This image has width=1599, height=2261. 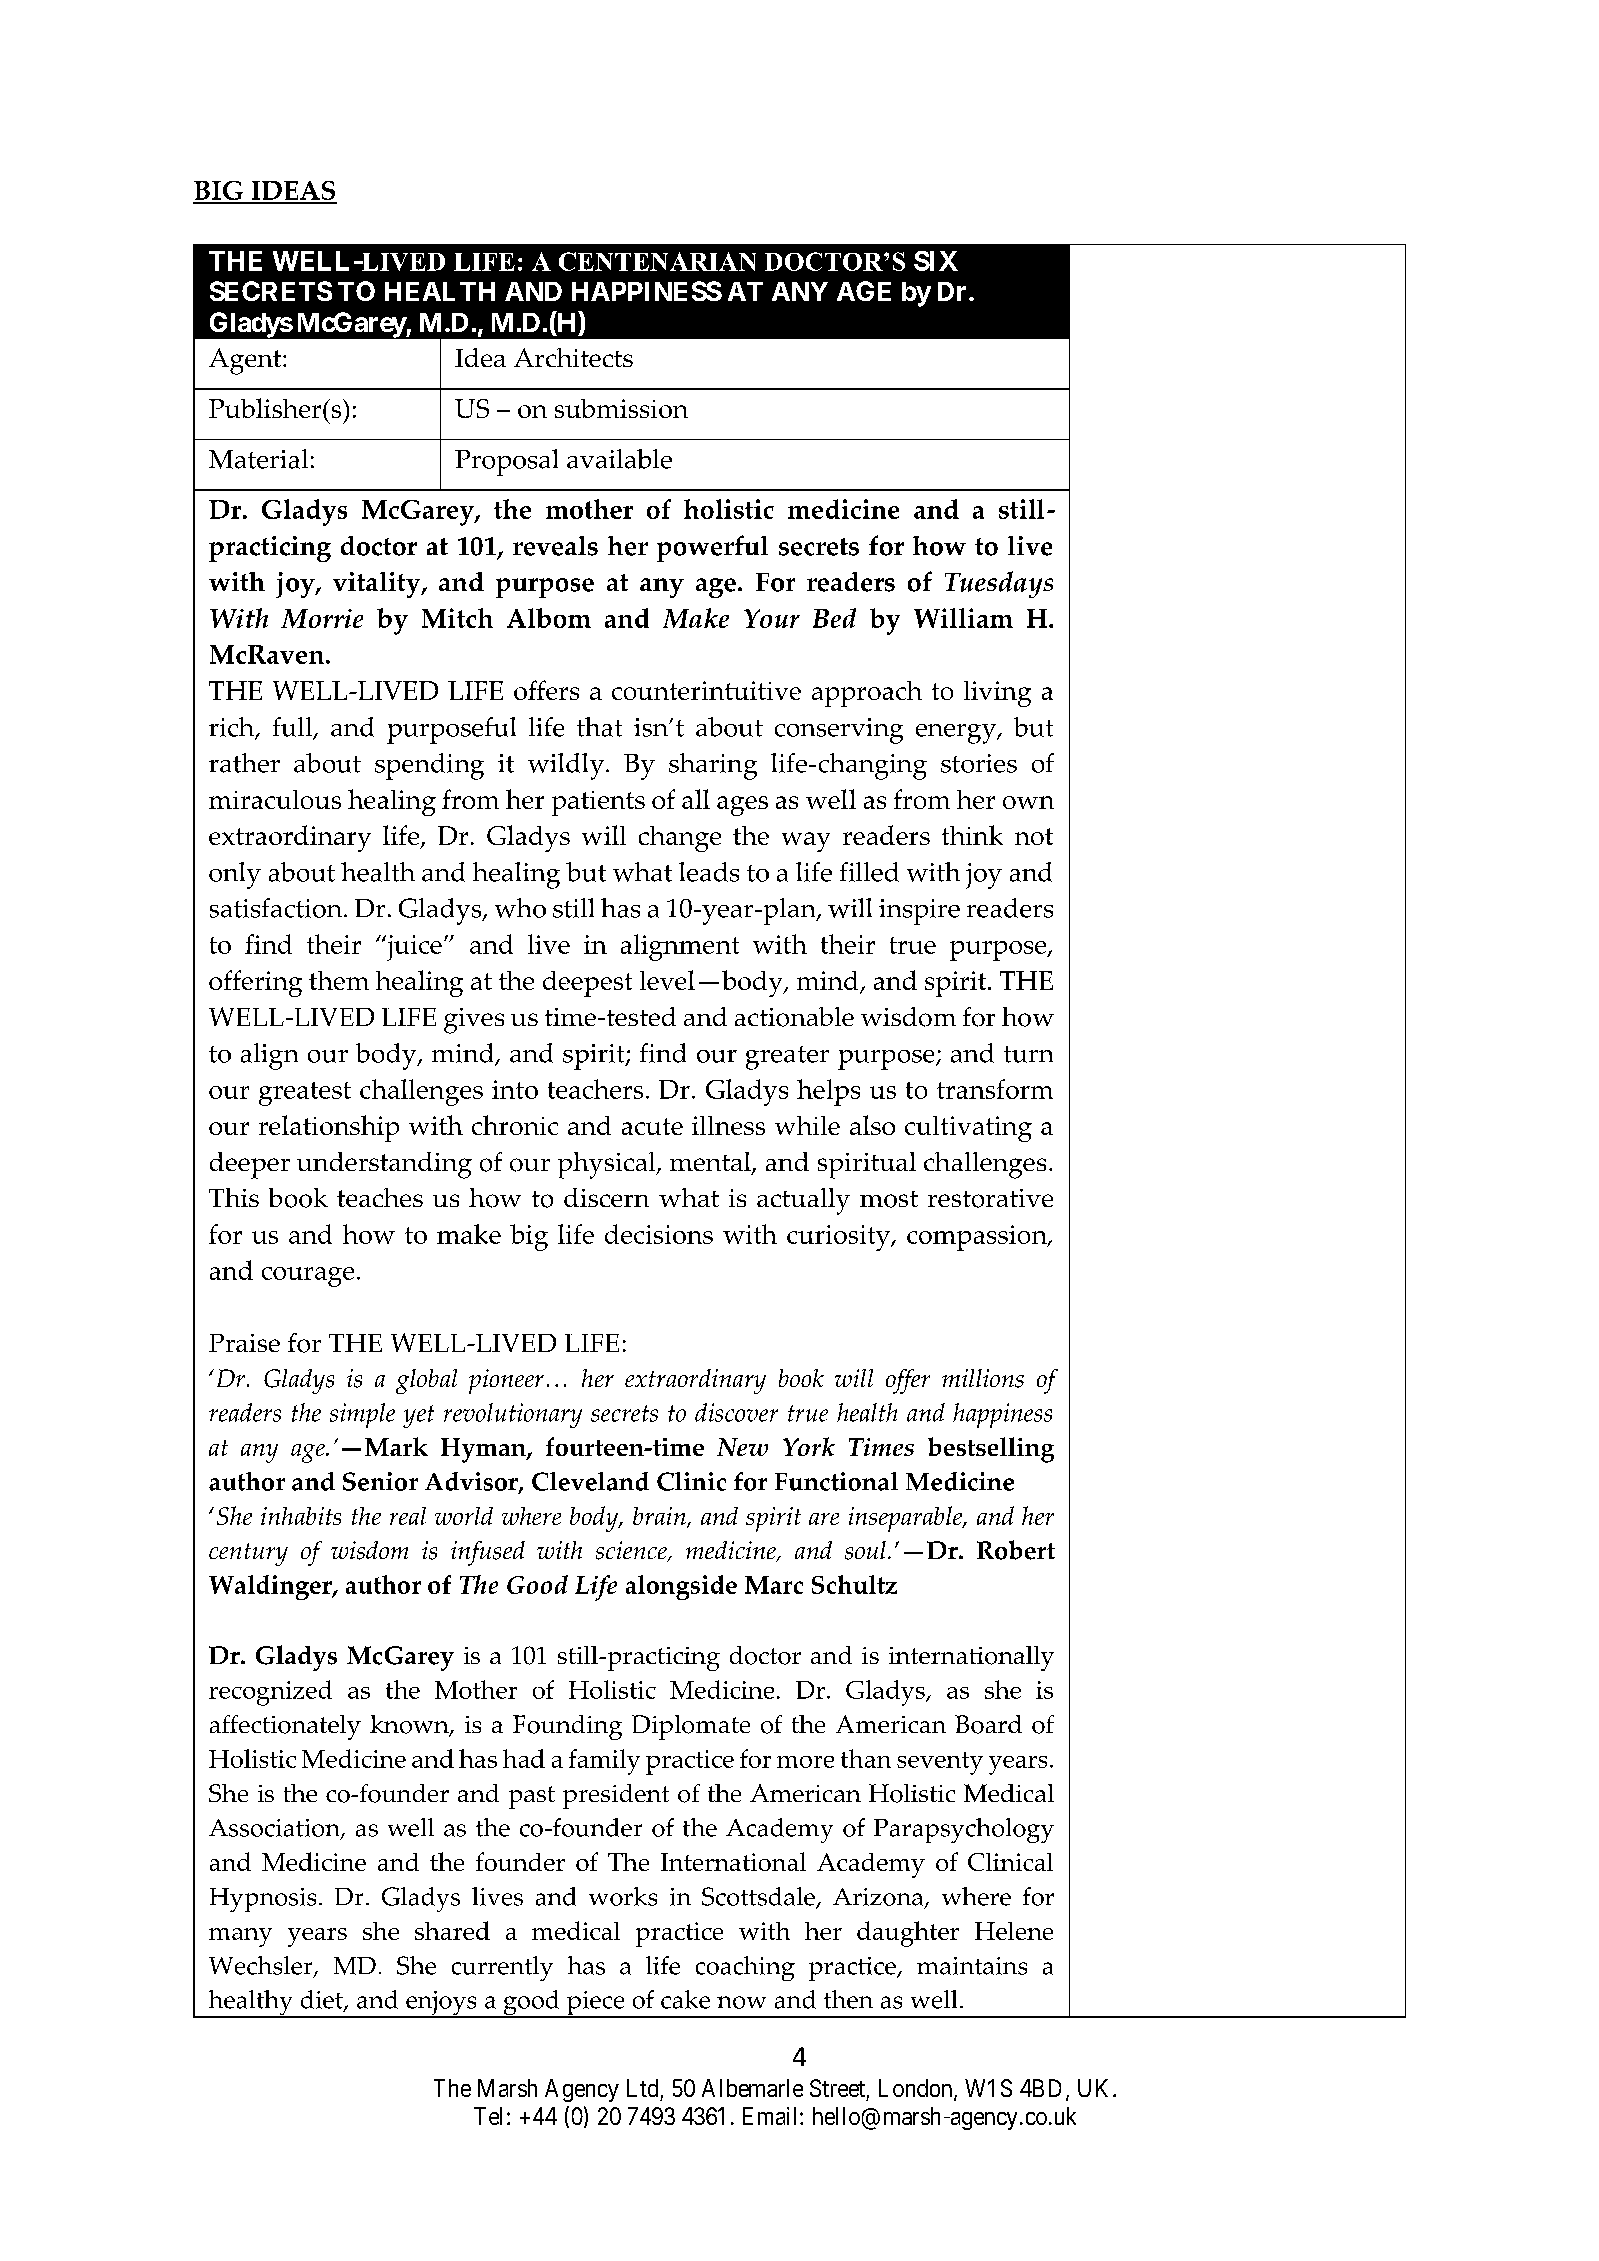 What do you see at coordinates (339, 980) in the image?
I see `them` at bounding box center [339, 980].
